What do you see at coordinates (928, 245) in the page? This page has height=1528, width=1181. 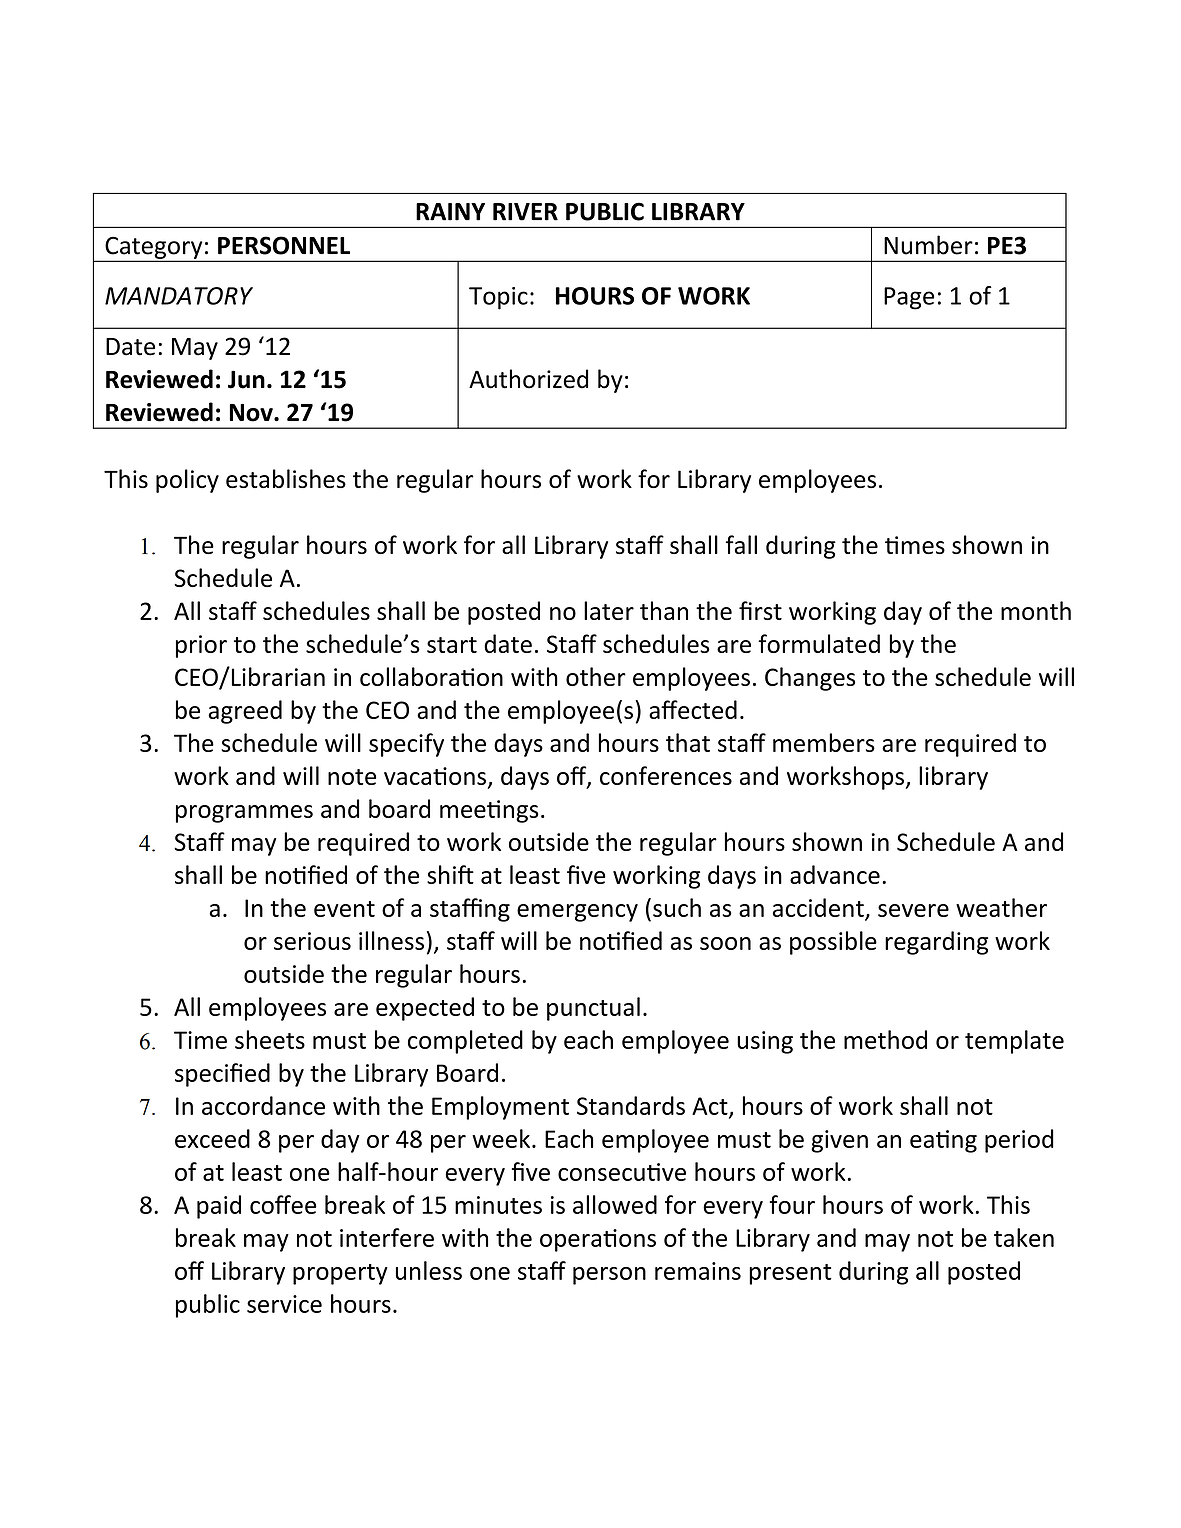 I see `Number` at bounding box center [928, 245].
